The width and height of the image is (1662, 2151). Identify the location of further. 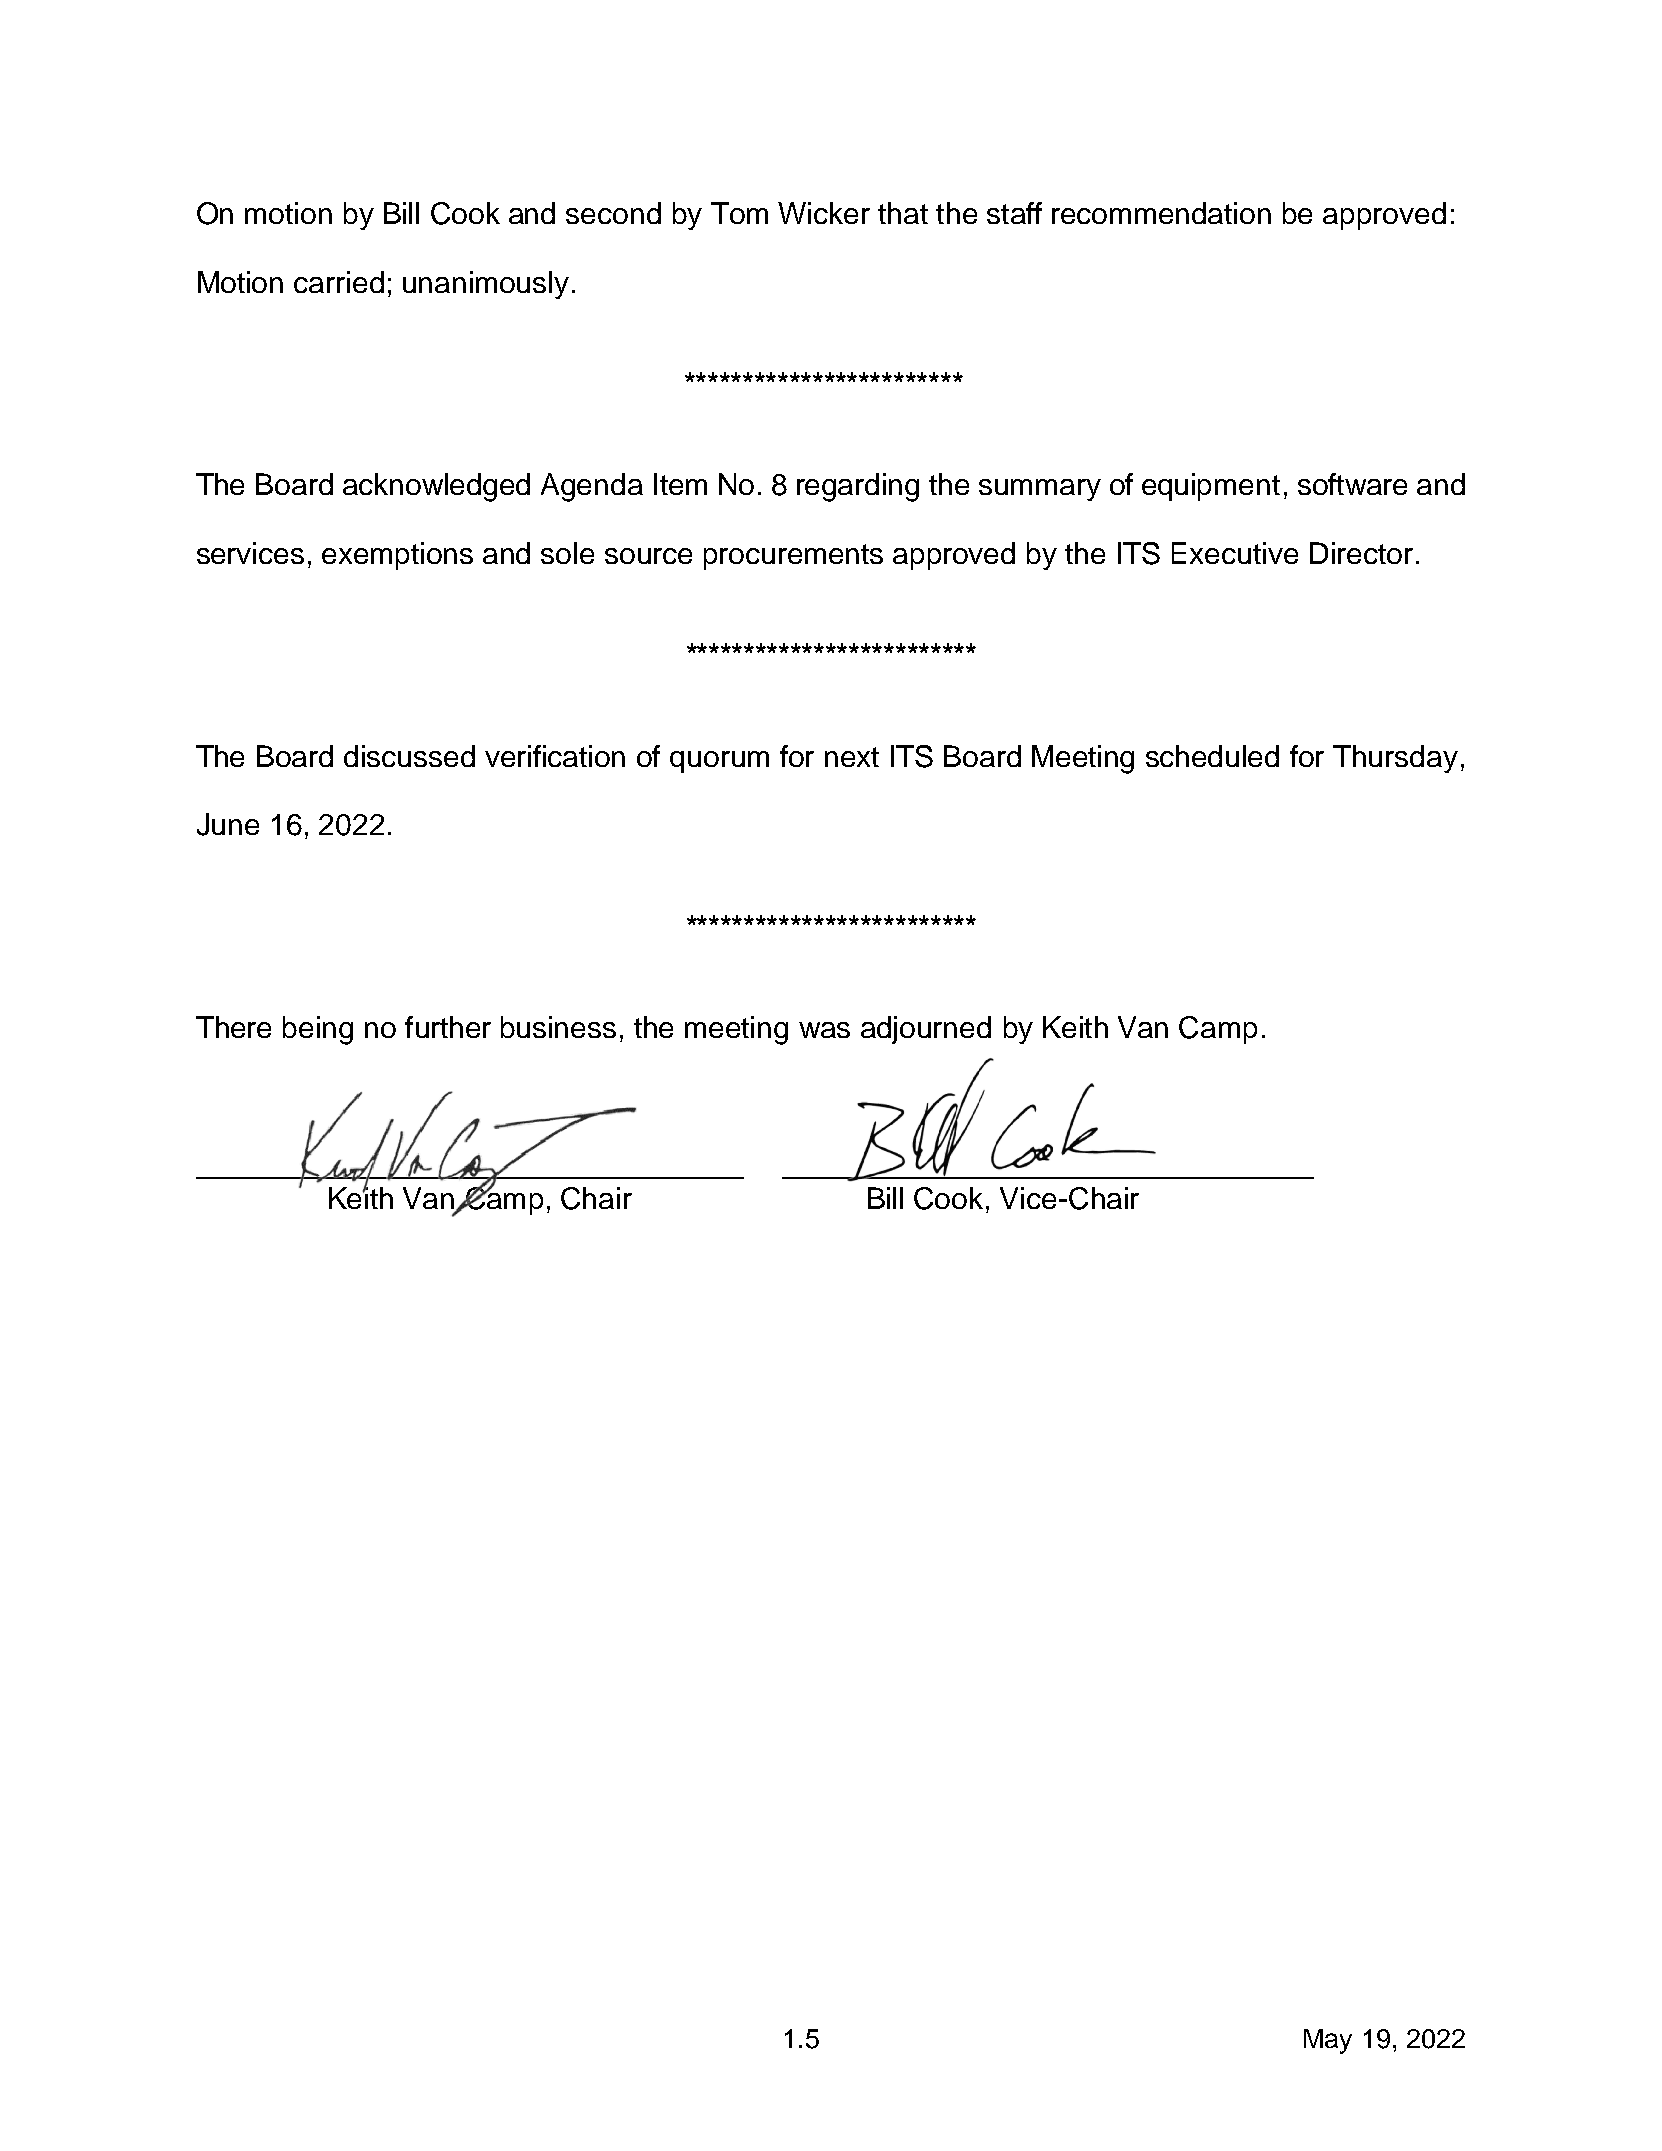
(448, 1027).
